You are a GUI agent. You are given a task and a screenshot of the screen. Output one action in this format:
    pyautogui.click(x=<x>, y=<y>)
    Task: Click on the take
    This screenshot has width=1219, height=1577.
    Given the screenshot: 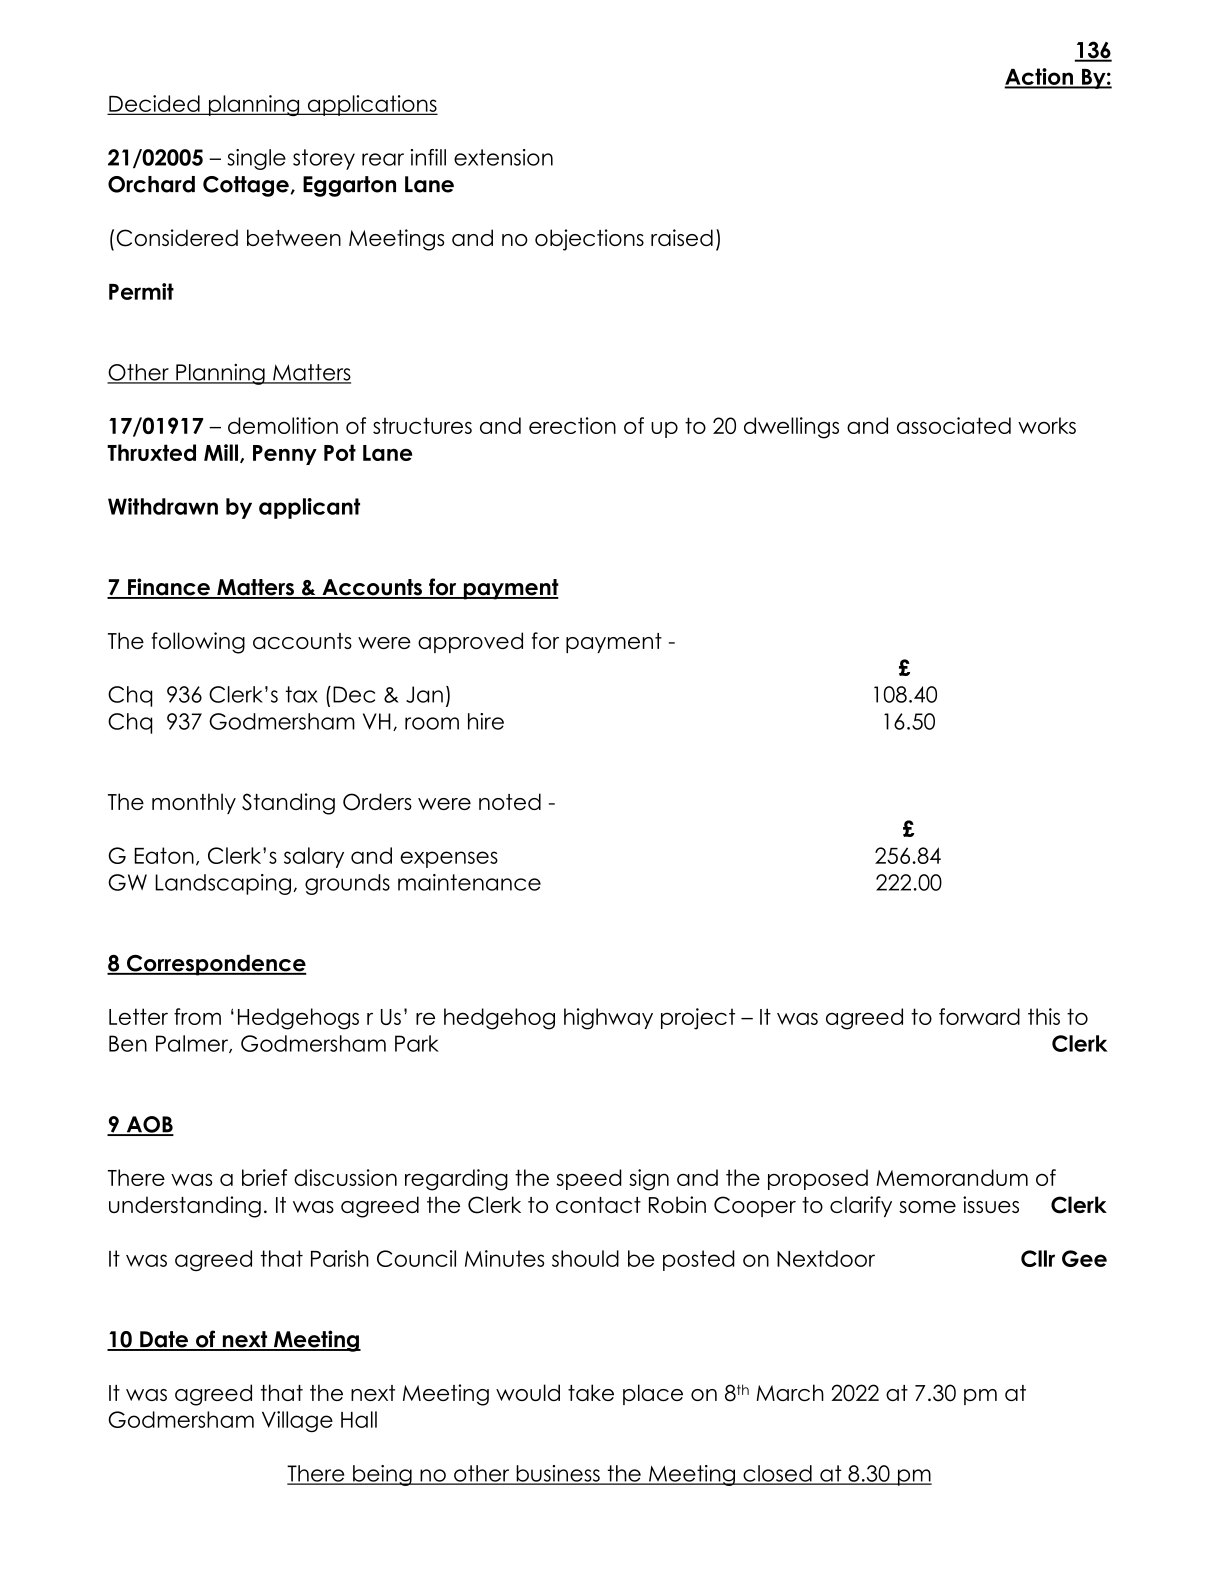 What is the action you would take?
    pyautogui.click(x=591, y=1392)
